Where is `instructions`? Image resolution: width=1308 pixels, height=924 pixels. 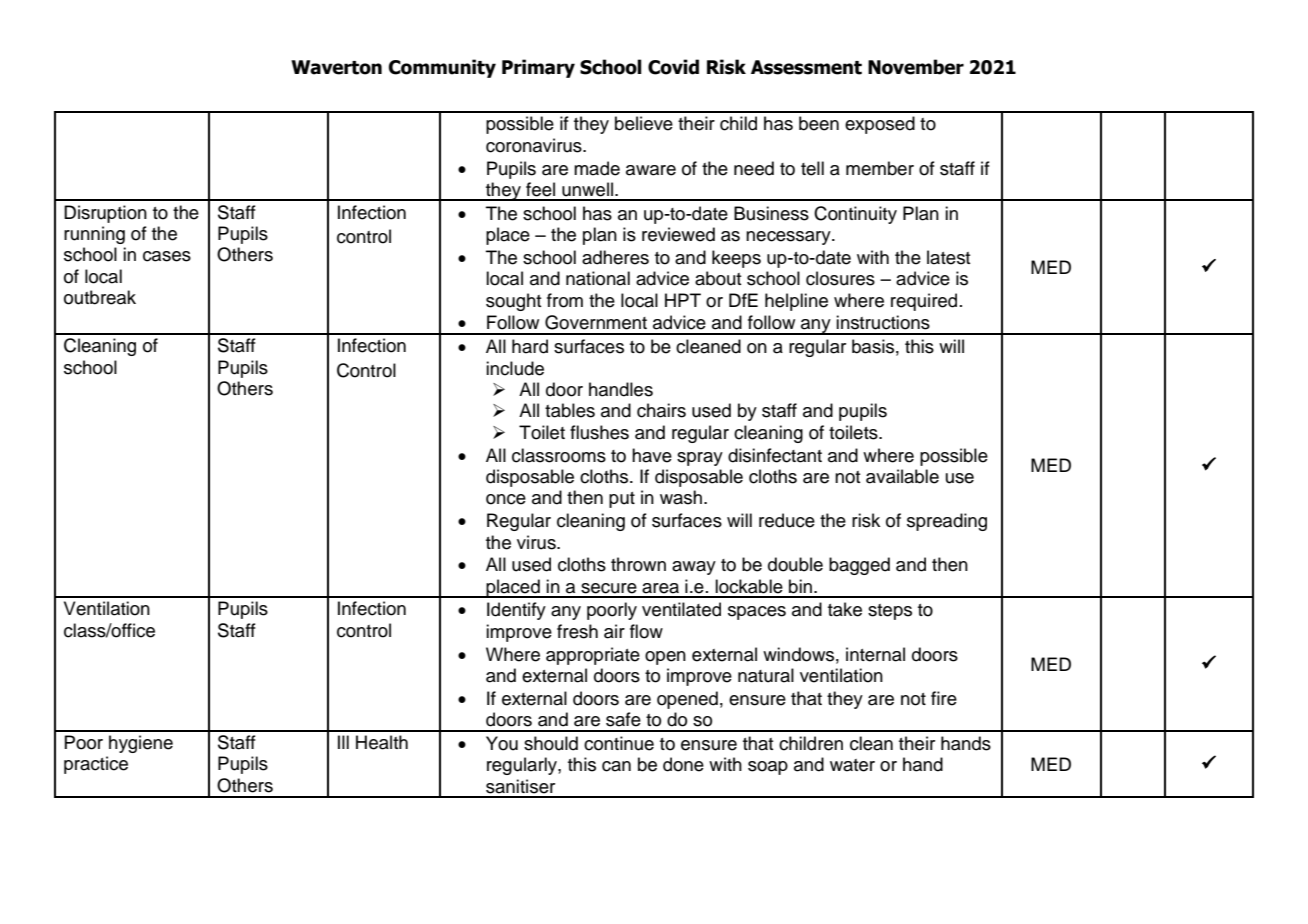
instructions is located at coordinates (883, 322).
